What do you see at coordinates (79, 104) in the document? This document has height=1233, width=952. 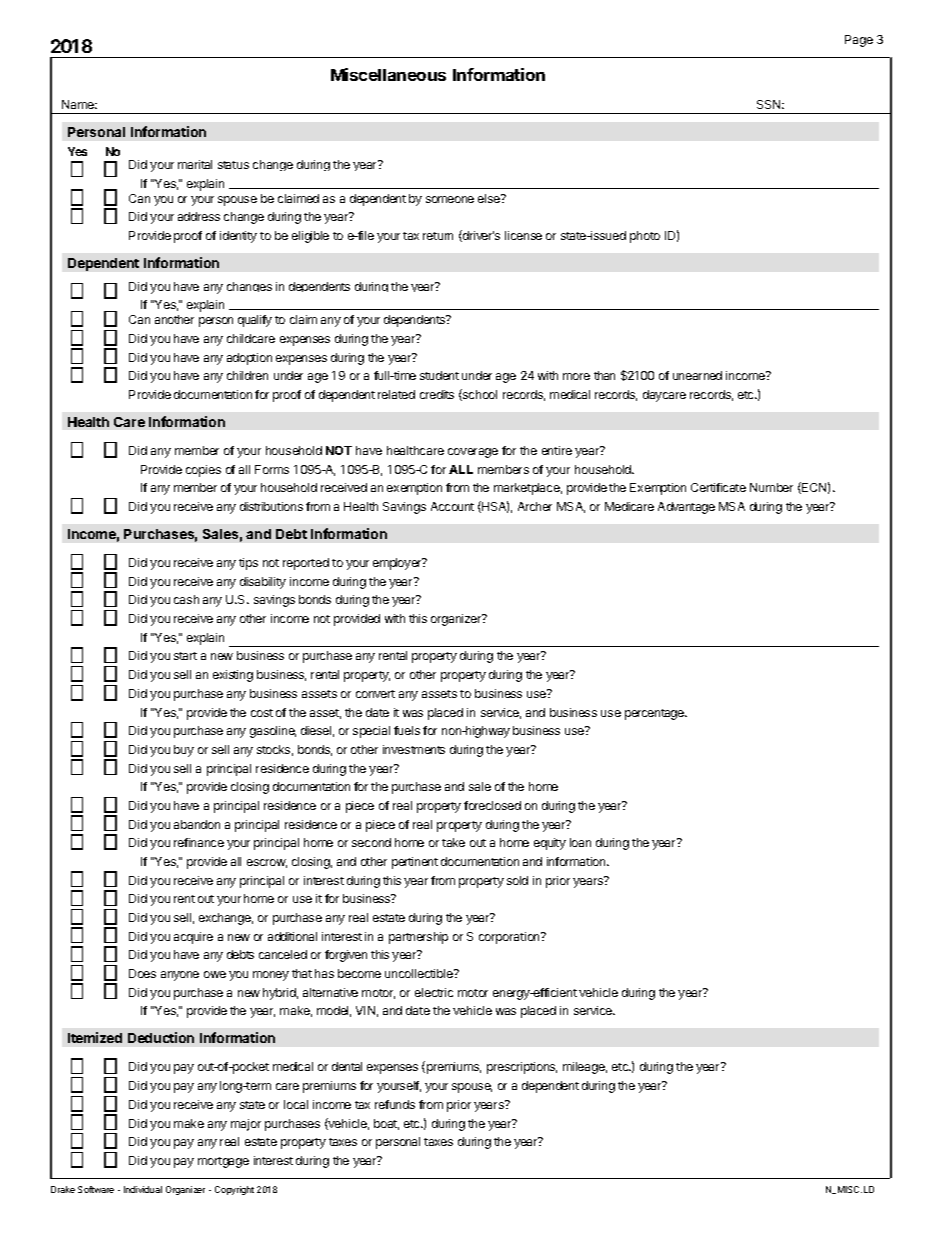 I see `Name` at bounding box center [79, 104].
